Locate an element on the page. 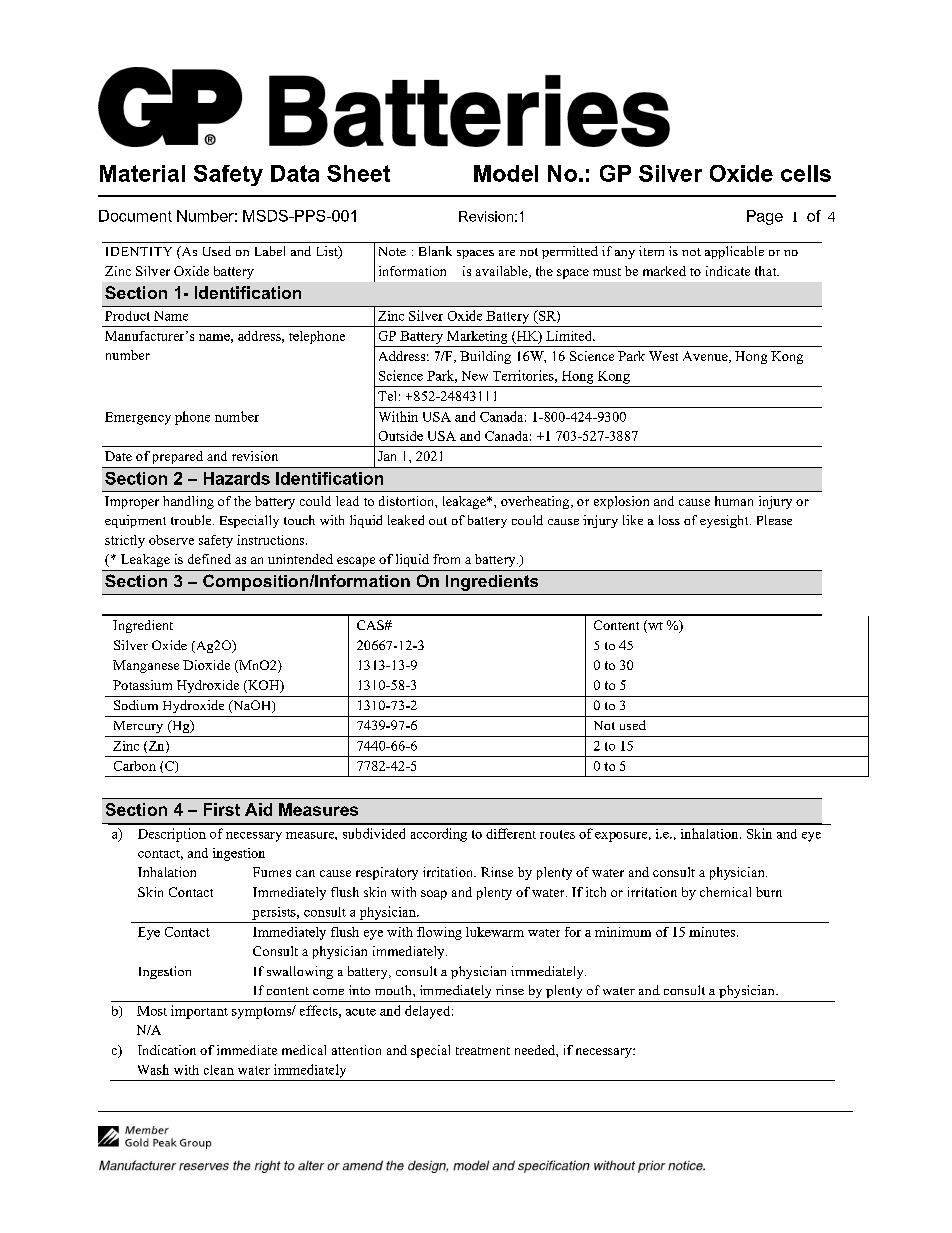  Indication is located at coordinates (167, 1050).
